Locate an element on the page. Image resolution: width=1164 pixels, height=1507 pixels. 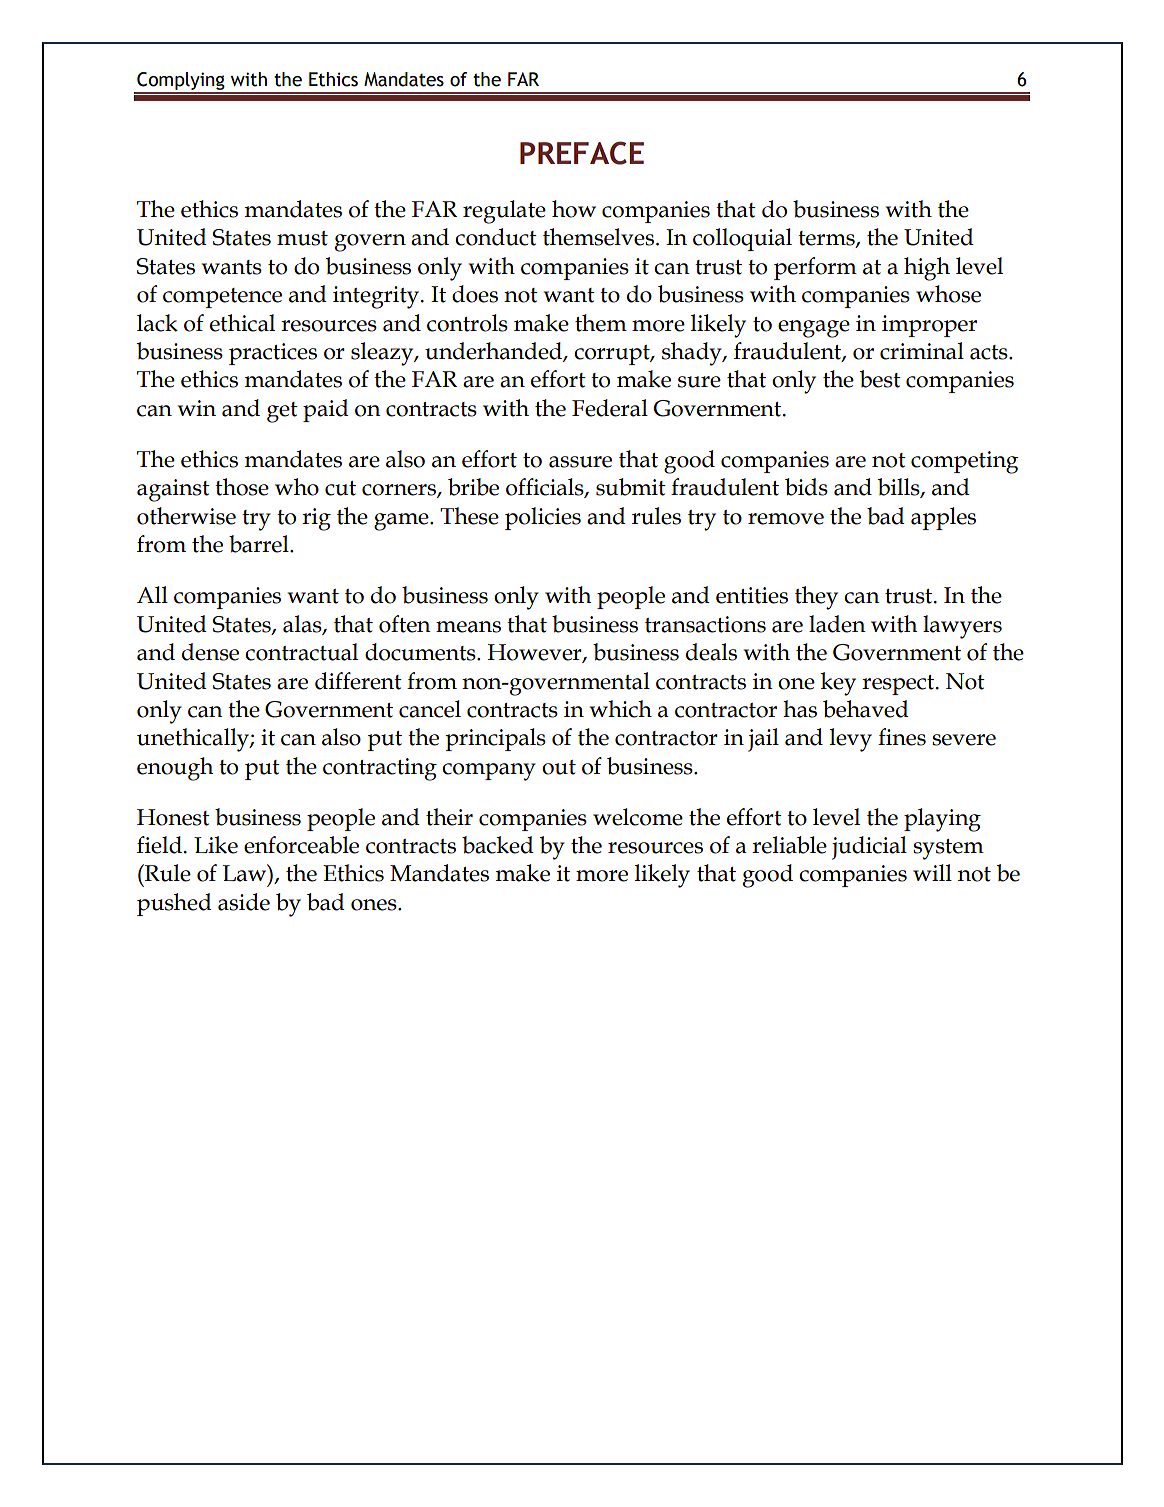
will is located at coordinates (932, 872).
